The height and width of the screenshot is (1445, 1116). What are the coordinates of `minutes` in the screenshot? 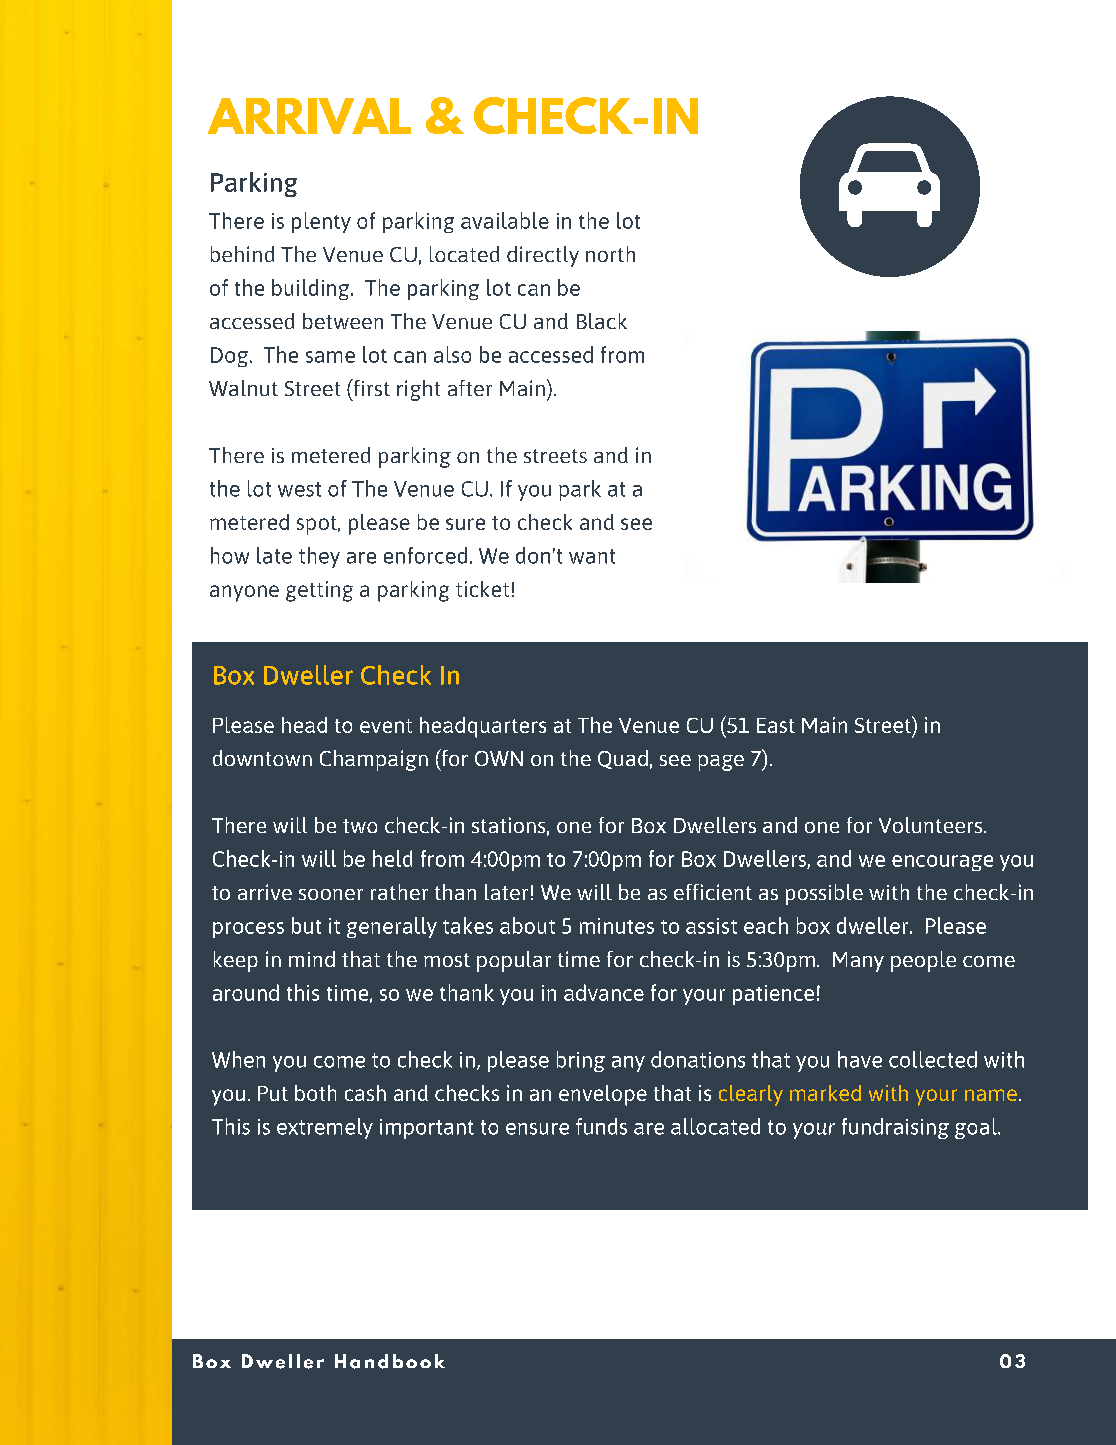 It's located at (617, 926).
